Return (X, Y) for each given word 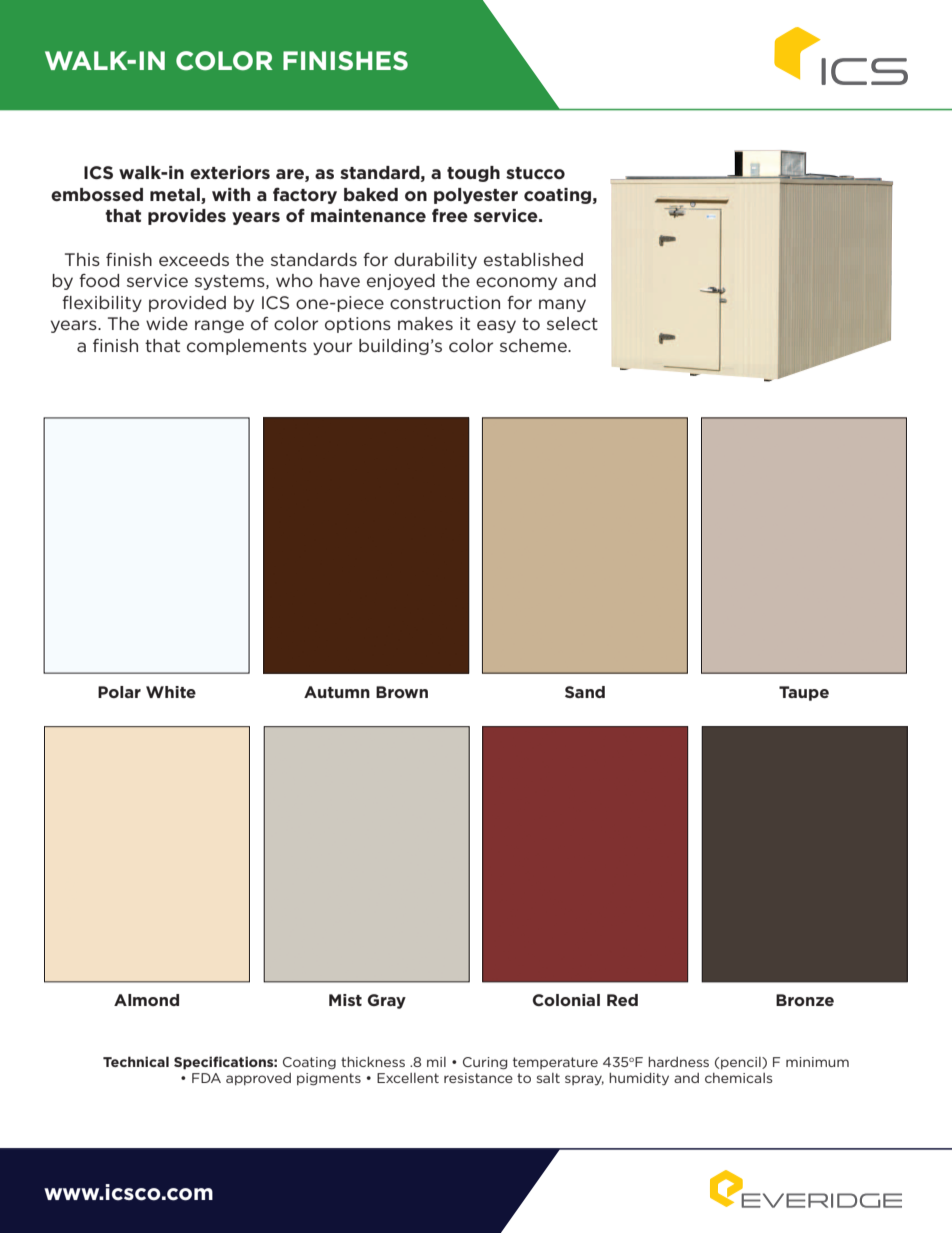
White (171, 692)
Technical (136, 1061)
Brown (402, 692)
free (450, 215)
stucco (535, 173)
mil (436, 1062)
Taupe (804, 693)
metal (176, 196)
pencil (742, 1063)
